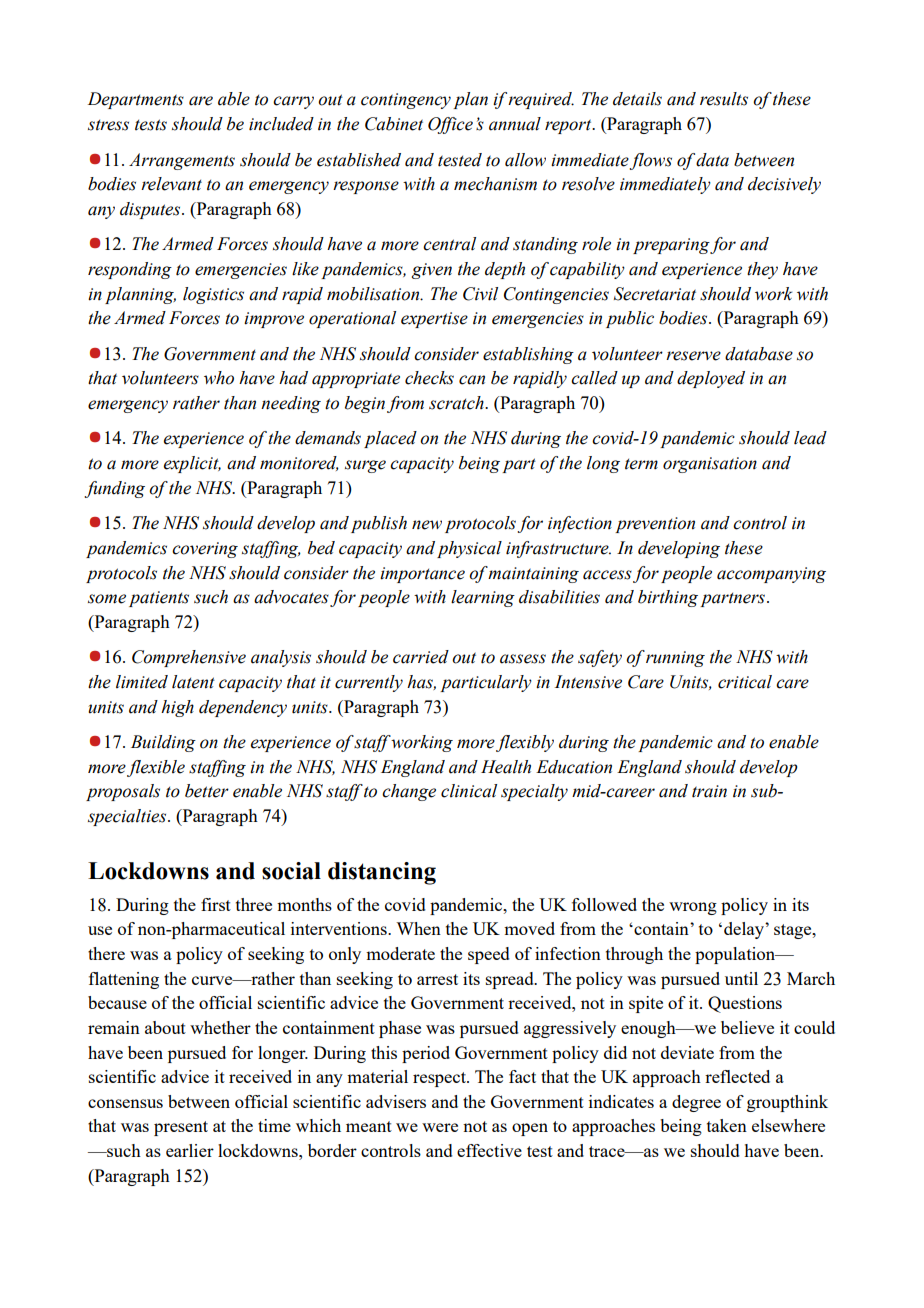  What do you see at coordinates (727, 1125) in the screenshot?
I see `taken` at bounding box center [727, 1125].
